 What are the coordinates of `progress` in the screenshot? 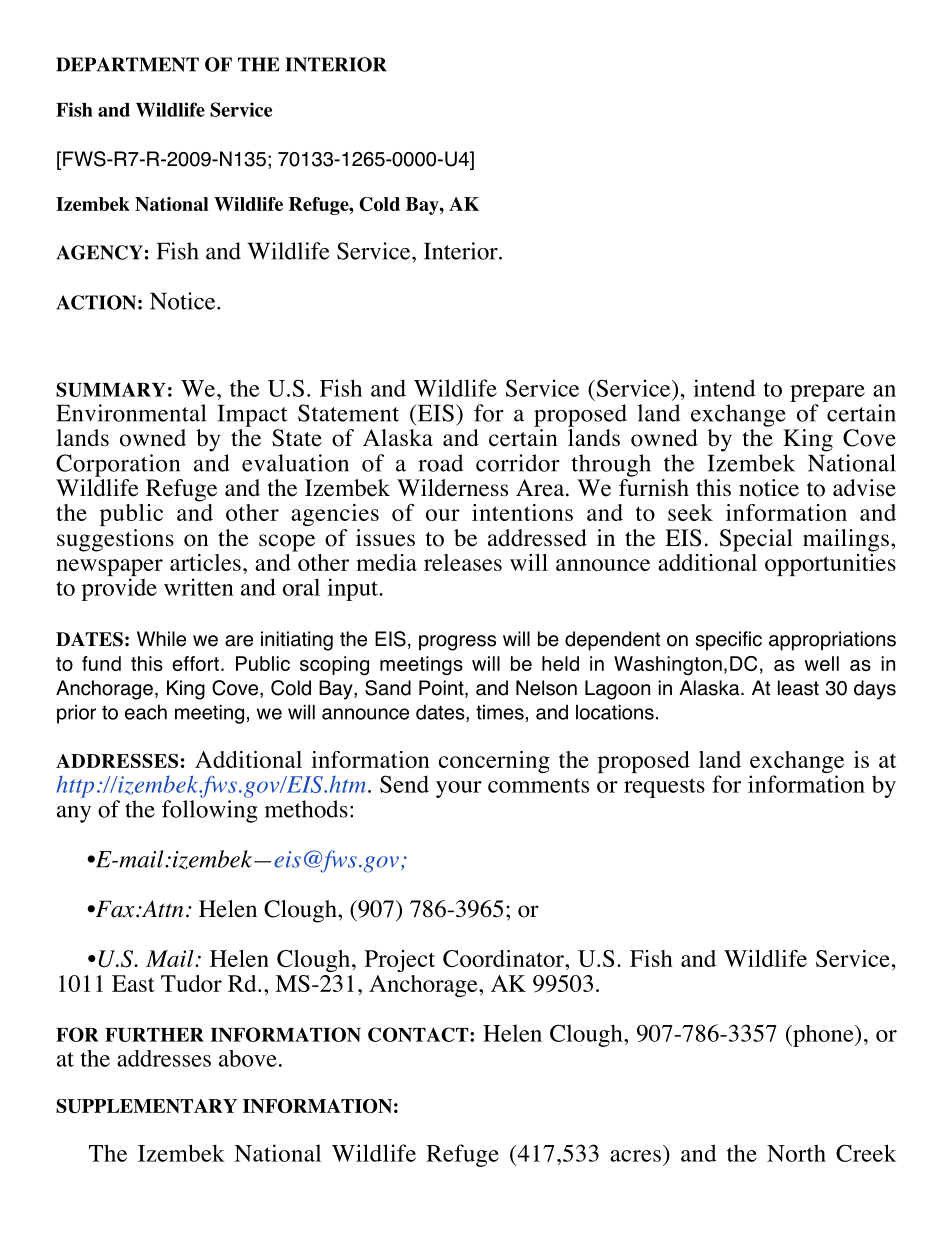 It's located at (457, 643).
